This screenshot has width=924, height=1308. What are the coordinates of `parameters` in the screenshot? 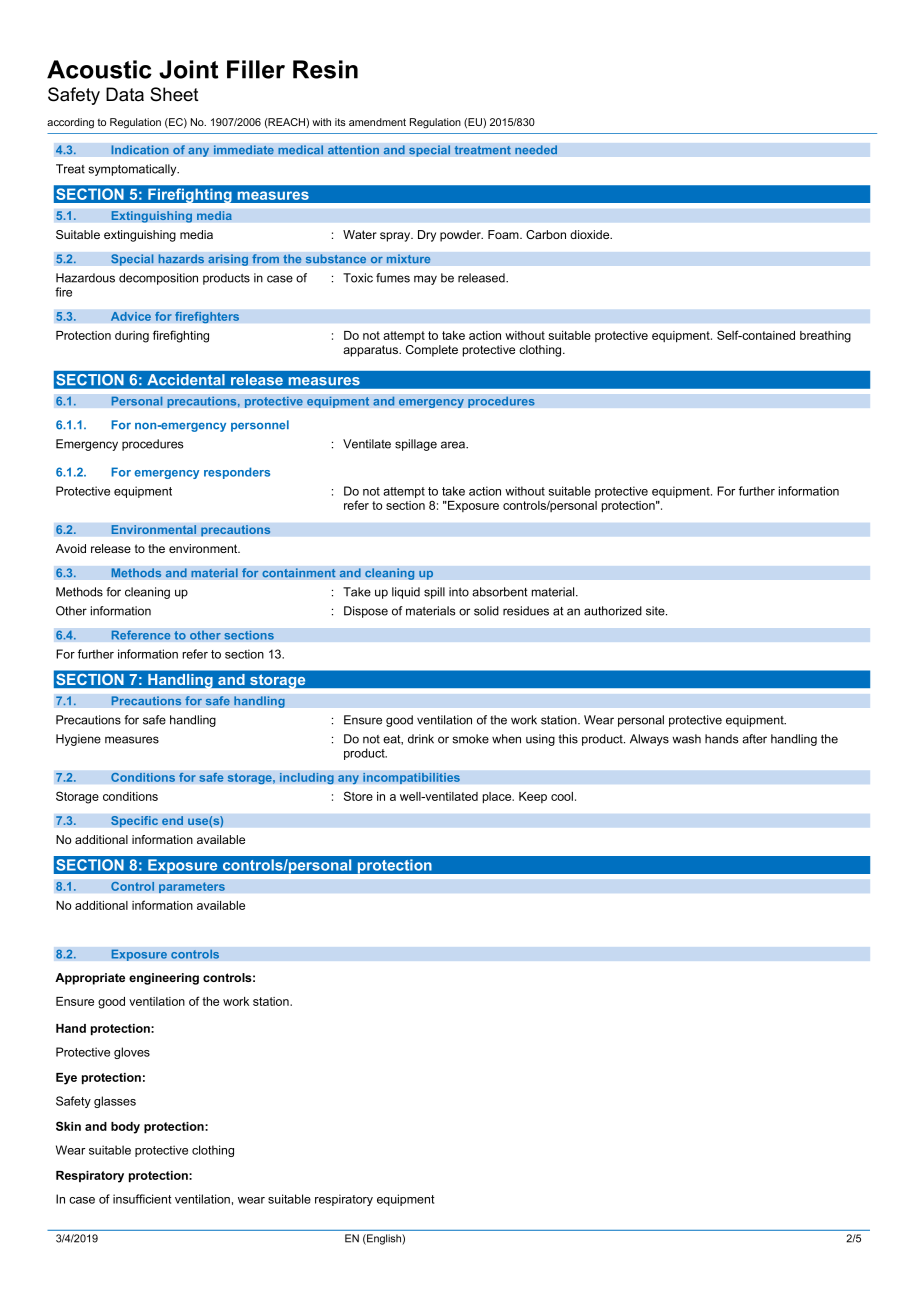 It's located at (192, 887).
